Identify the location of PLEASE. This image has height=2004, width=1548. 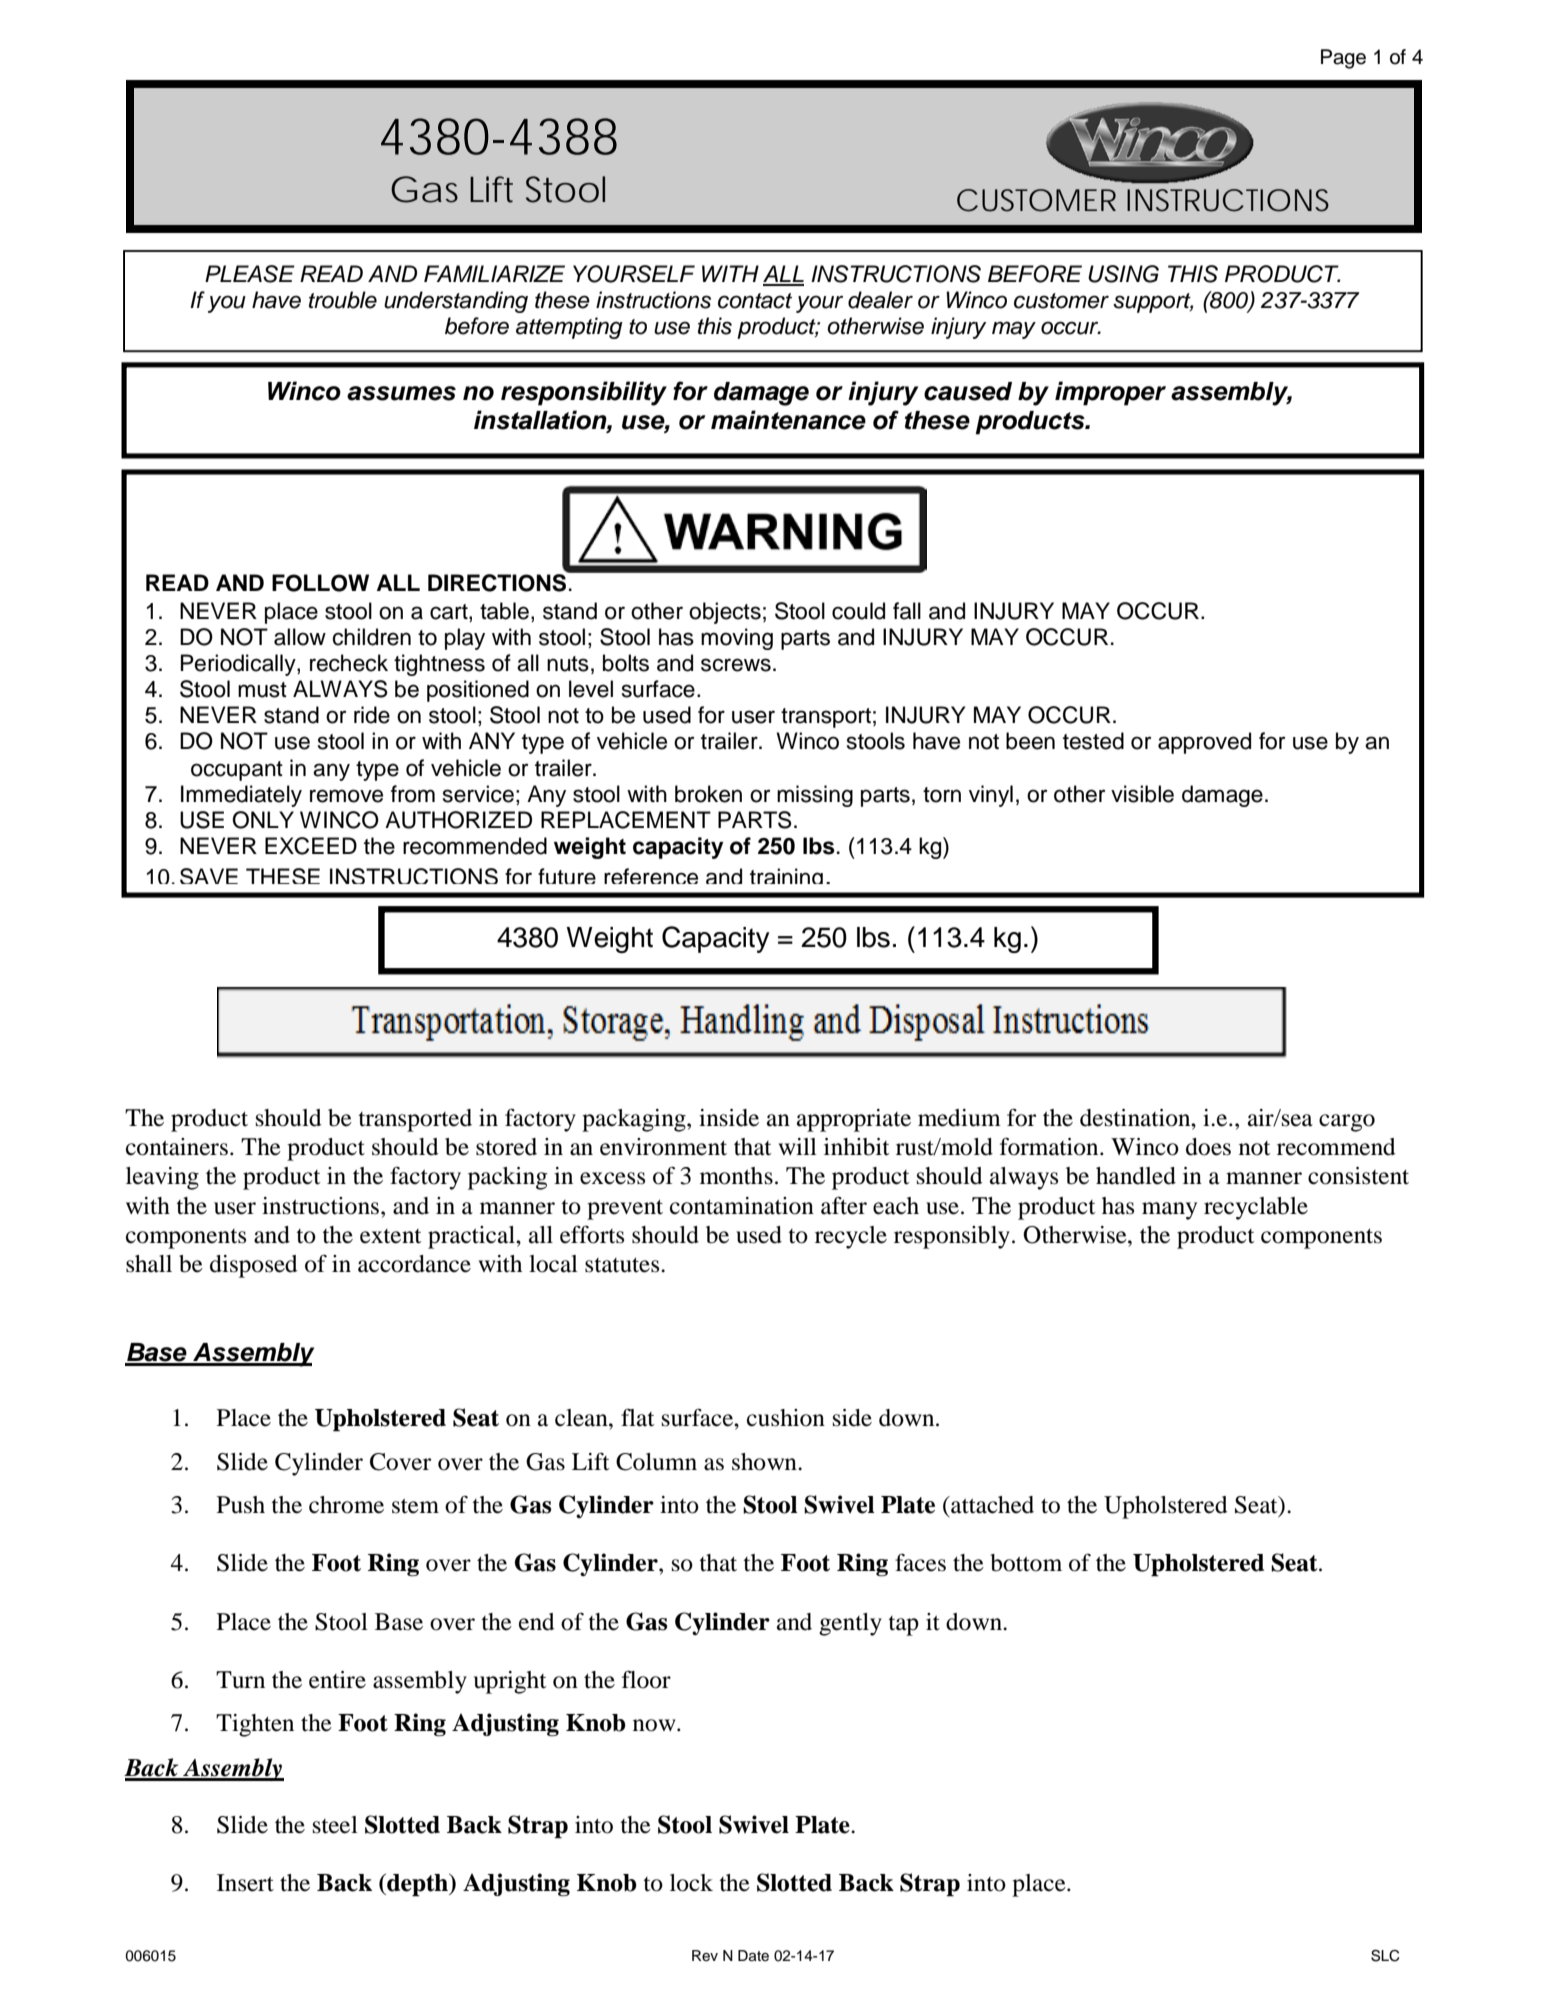
(250, 274).
